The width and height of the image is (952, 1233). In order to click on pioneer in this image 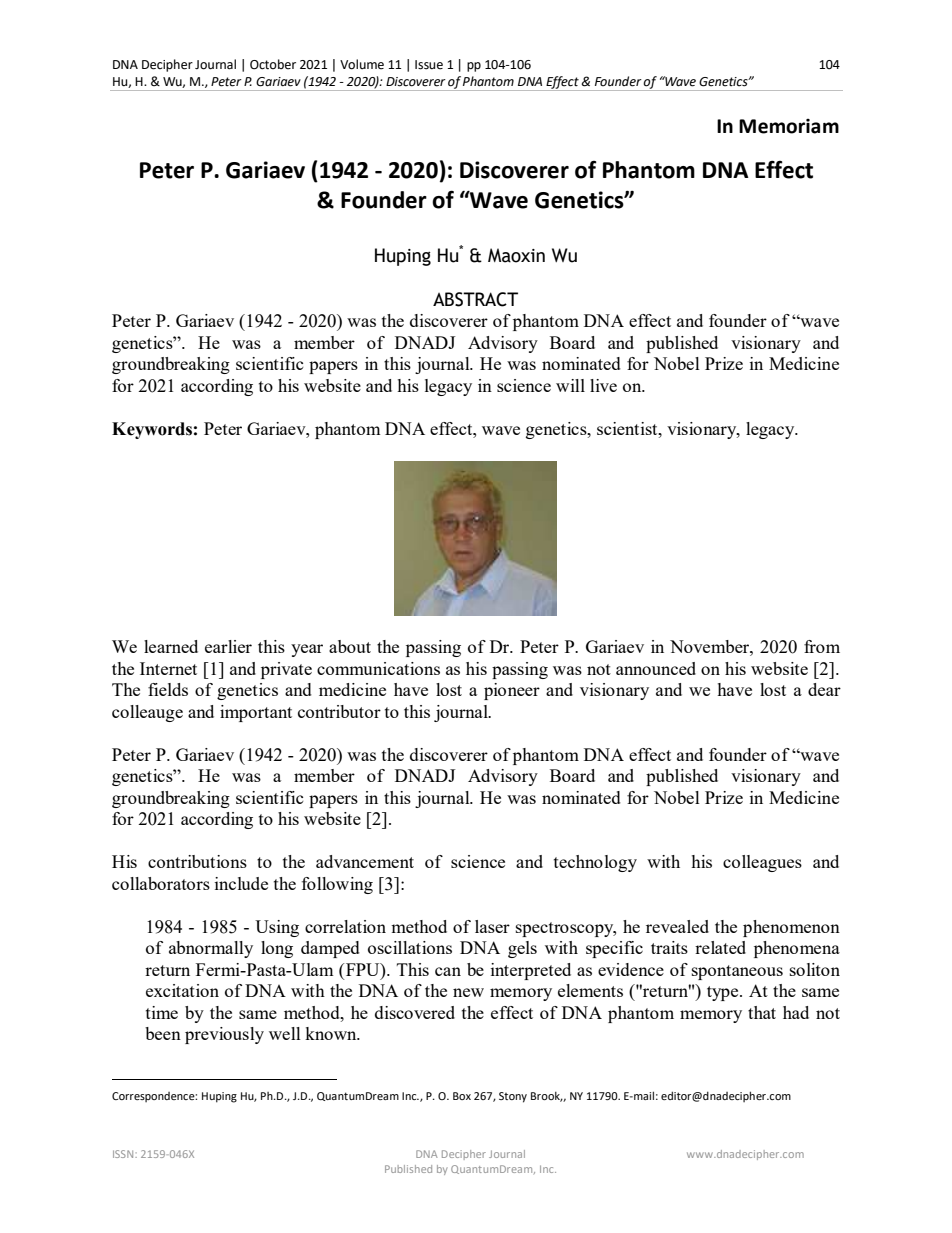, I will do `click(512, 691)`.
